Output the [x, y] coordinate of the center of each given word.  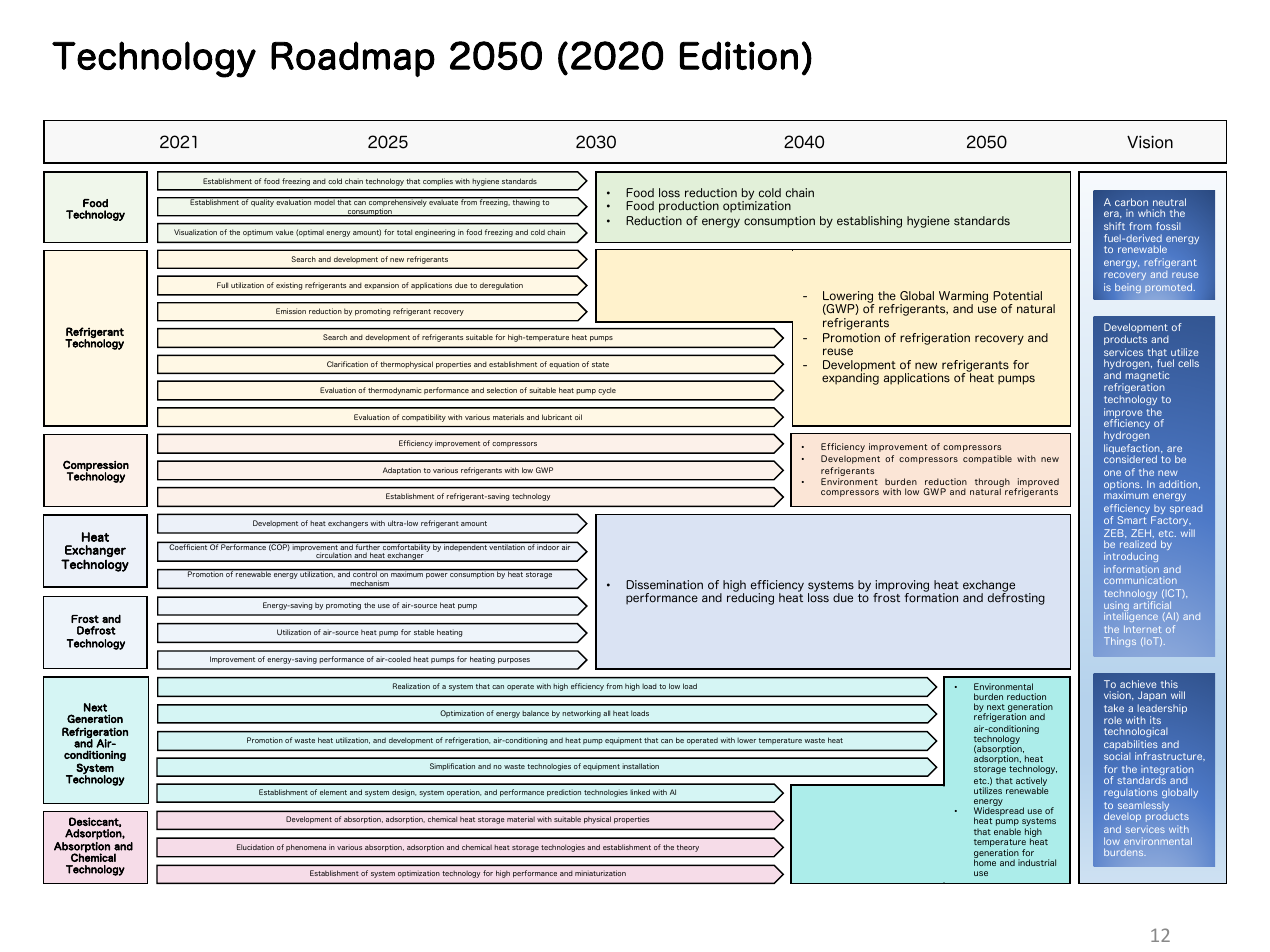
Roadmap [353, 59]
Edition [739, 55]
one [1112, 473]
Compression [96, 466]
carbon [1131, 202]
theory [688, 848]
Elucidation [255, 847]
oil [578, 417]
